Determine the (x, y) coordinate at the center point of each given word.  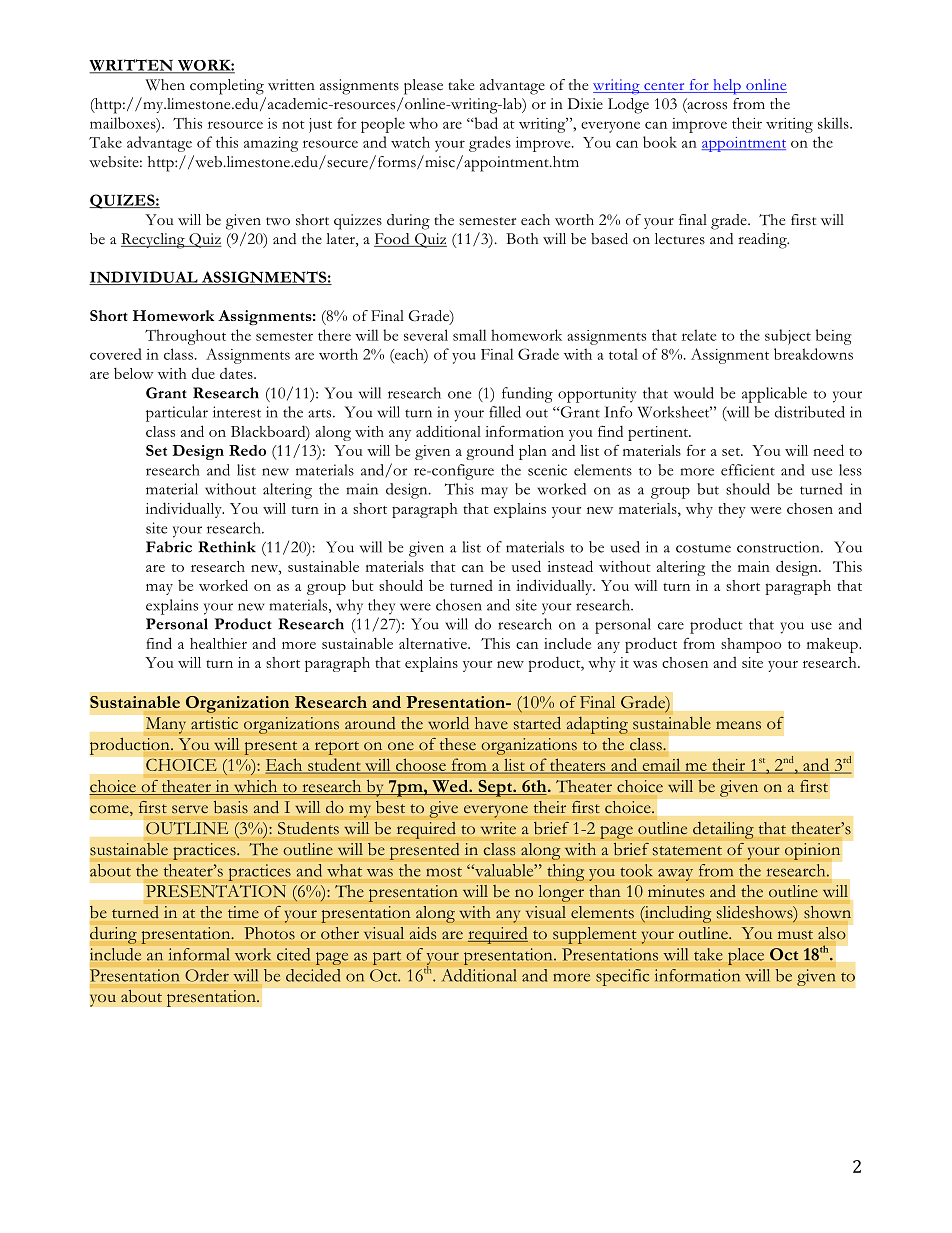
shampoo (751, 645)
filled (505, 412)
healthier (218, 643)
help (727, 87)
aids (423, 933)
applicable (774, 395)
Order (207, 975)
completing (227, 87)
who (423, 123)
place (746, 956)
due (203, 373)
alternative (434, 643)
